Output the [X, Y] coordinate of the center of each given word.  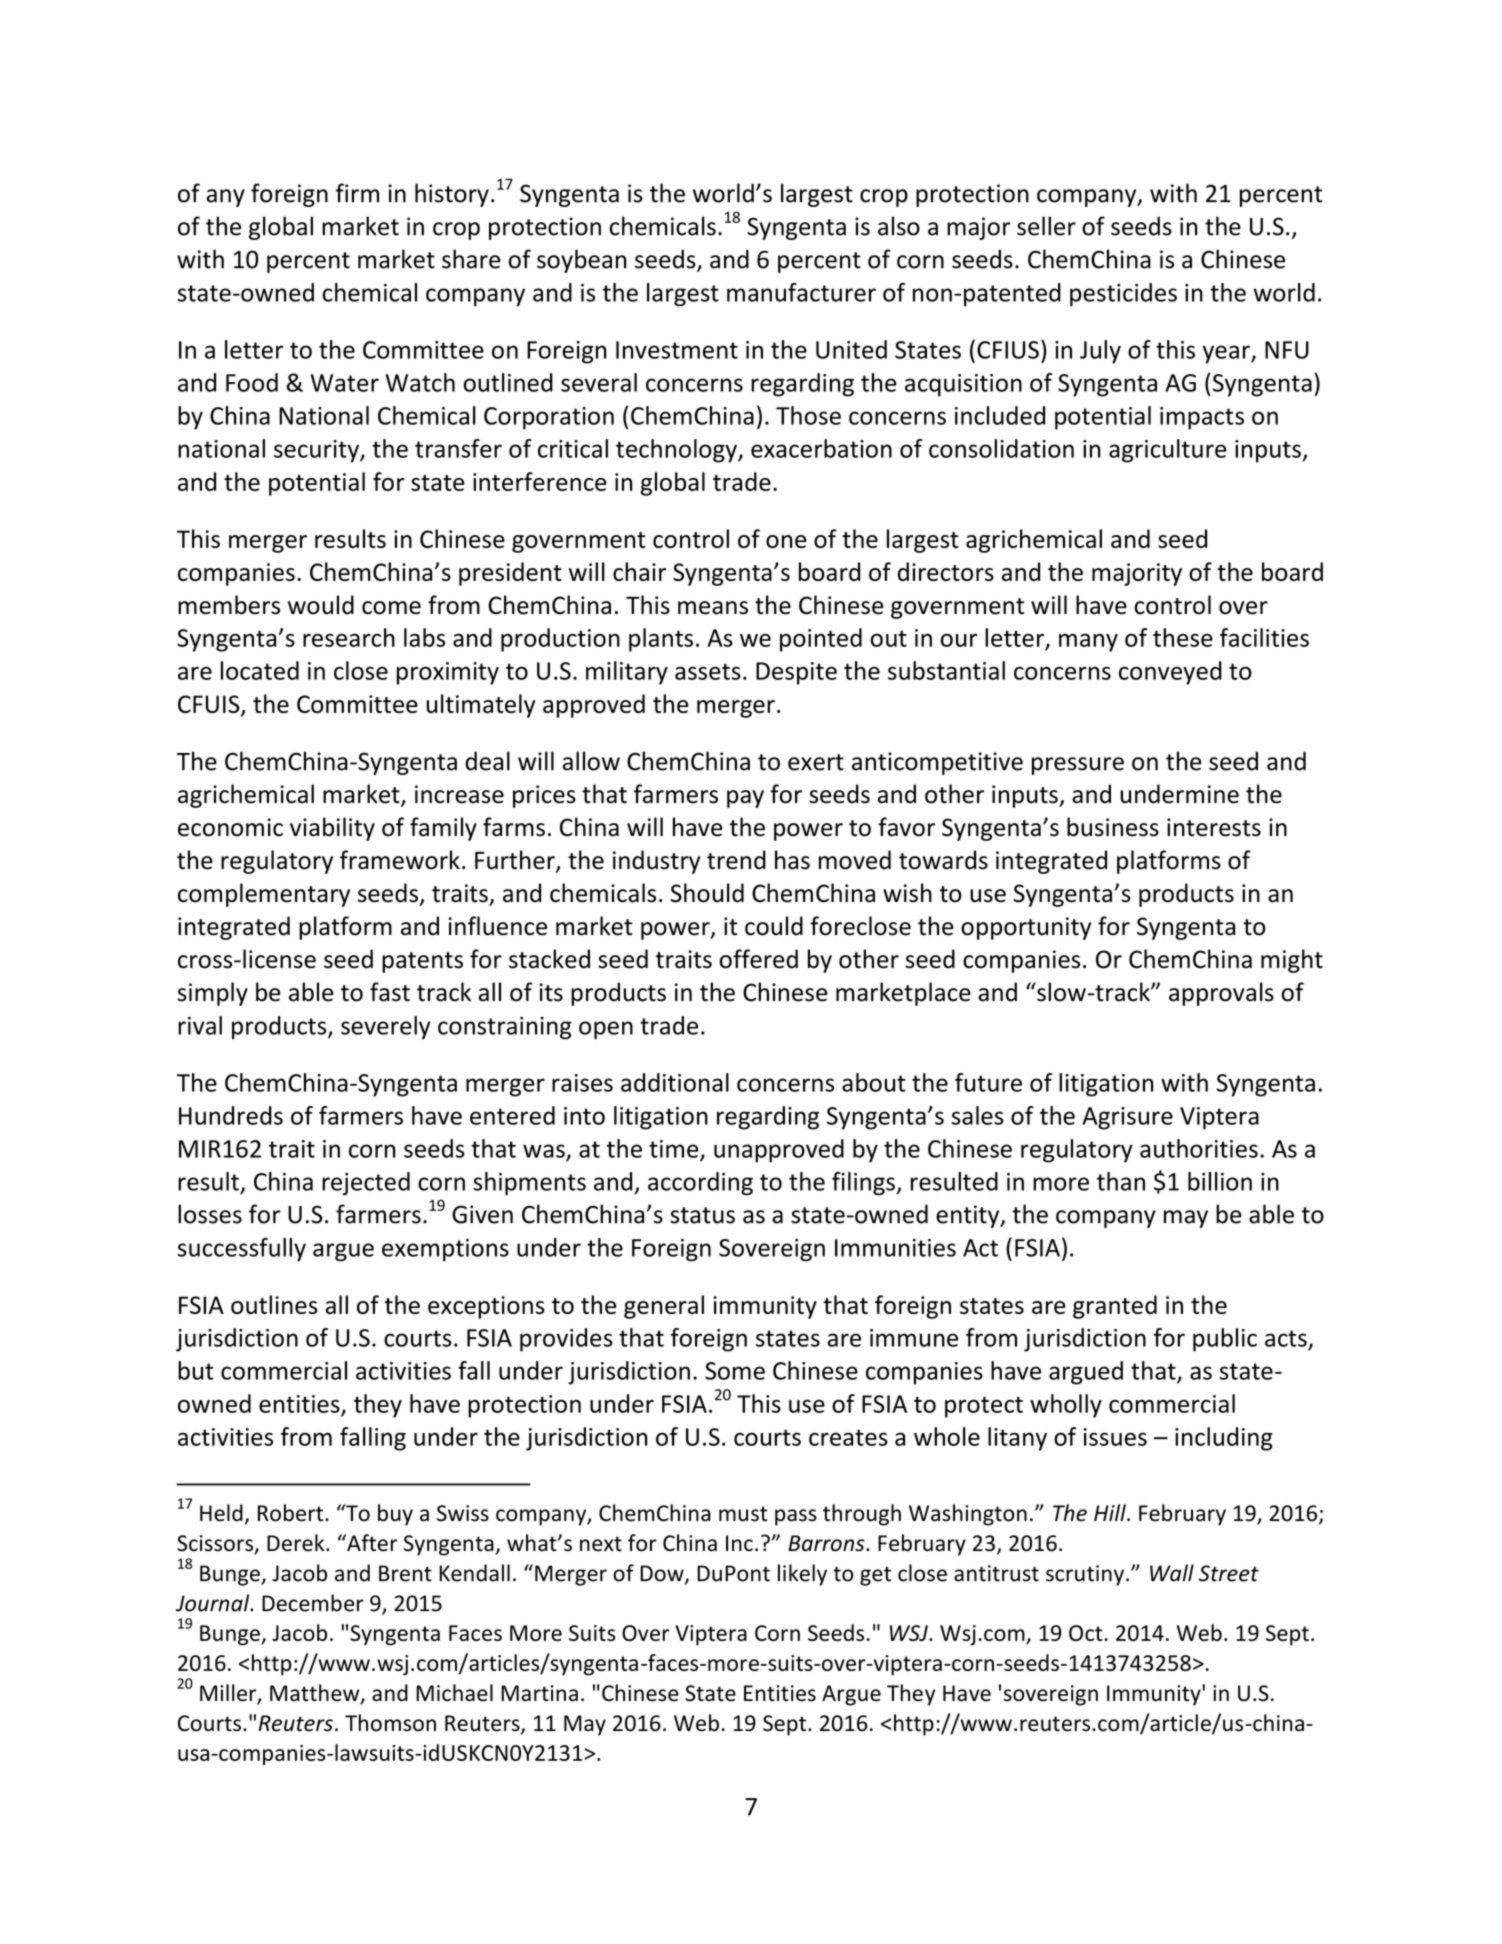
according [700, 1184]
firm [357, 193]
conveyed [1170, 673]
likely [802, 1575]
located [260, 670]
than [1121, 1181]
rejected [366, 1184]
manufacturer [801, 292]
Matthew [316, 1694]
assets [708, 671]
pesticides [1123, 295]
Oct [1087, 1633]
